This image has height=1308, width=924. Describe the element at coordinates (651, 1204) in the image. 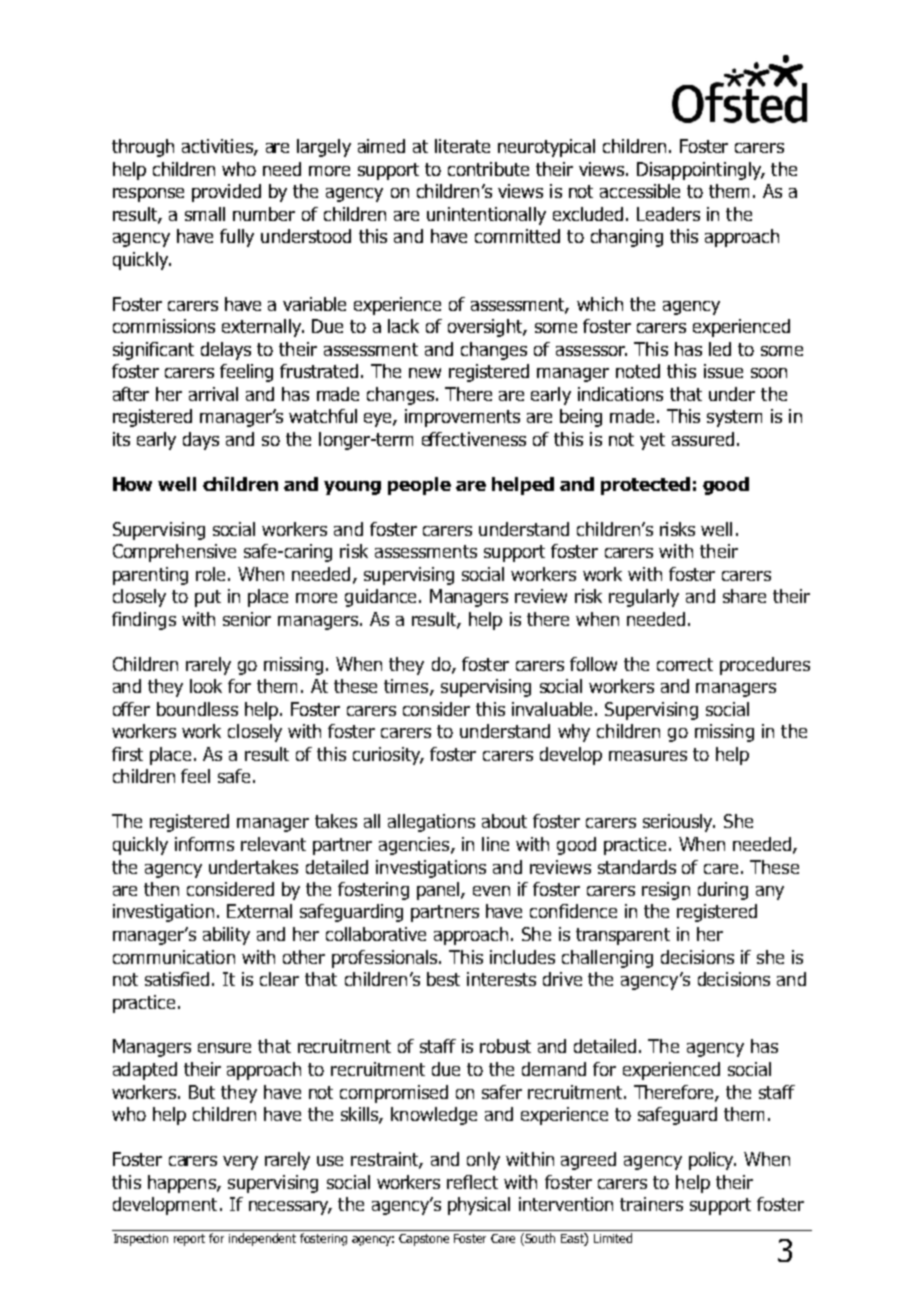

I see `trainers` at that location.
